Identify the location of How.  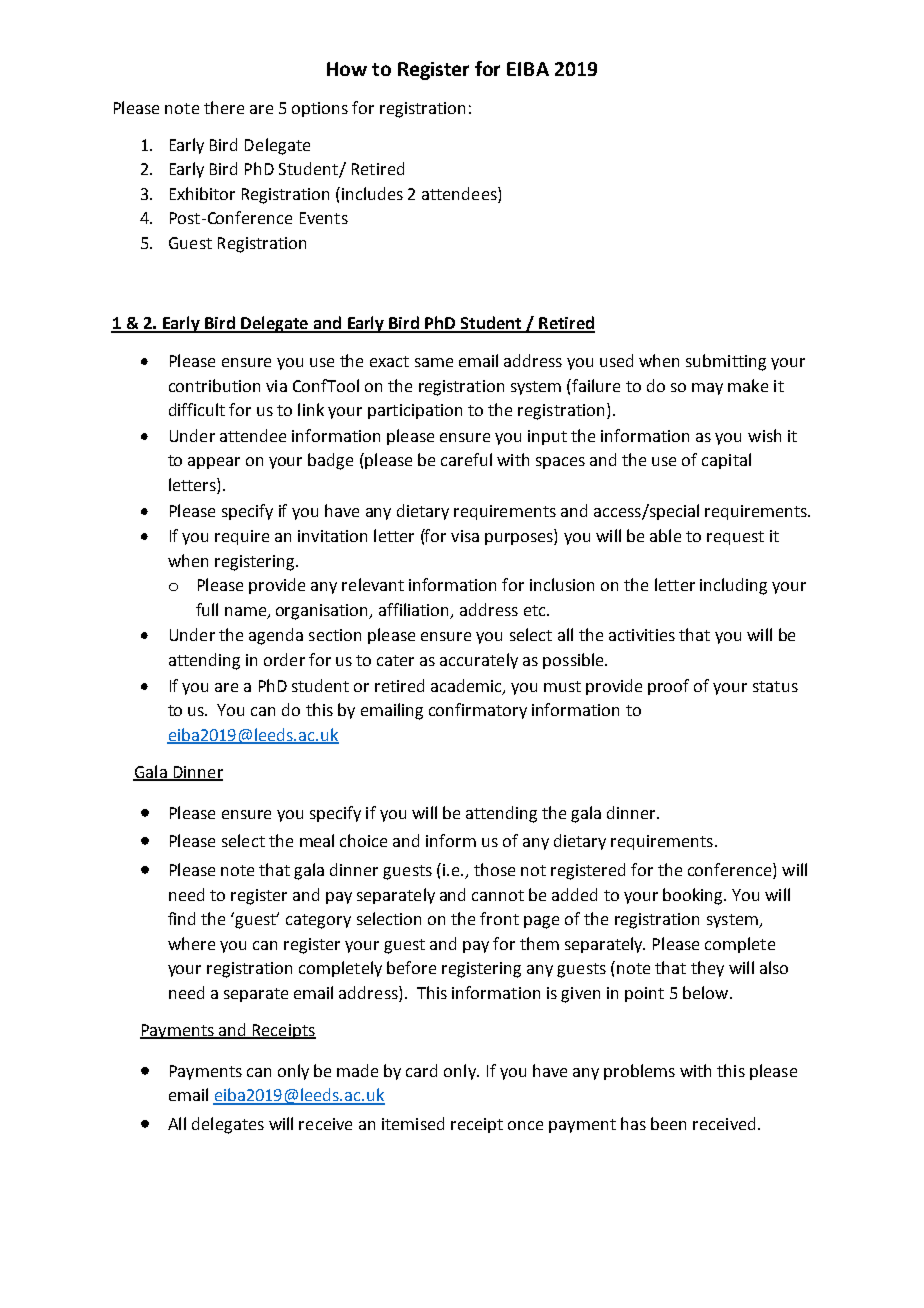
(347, 69).
